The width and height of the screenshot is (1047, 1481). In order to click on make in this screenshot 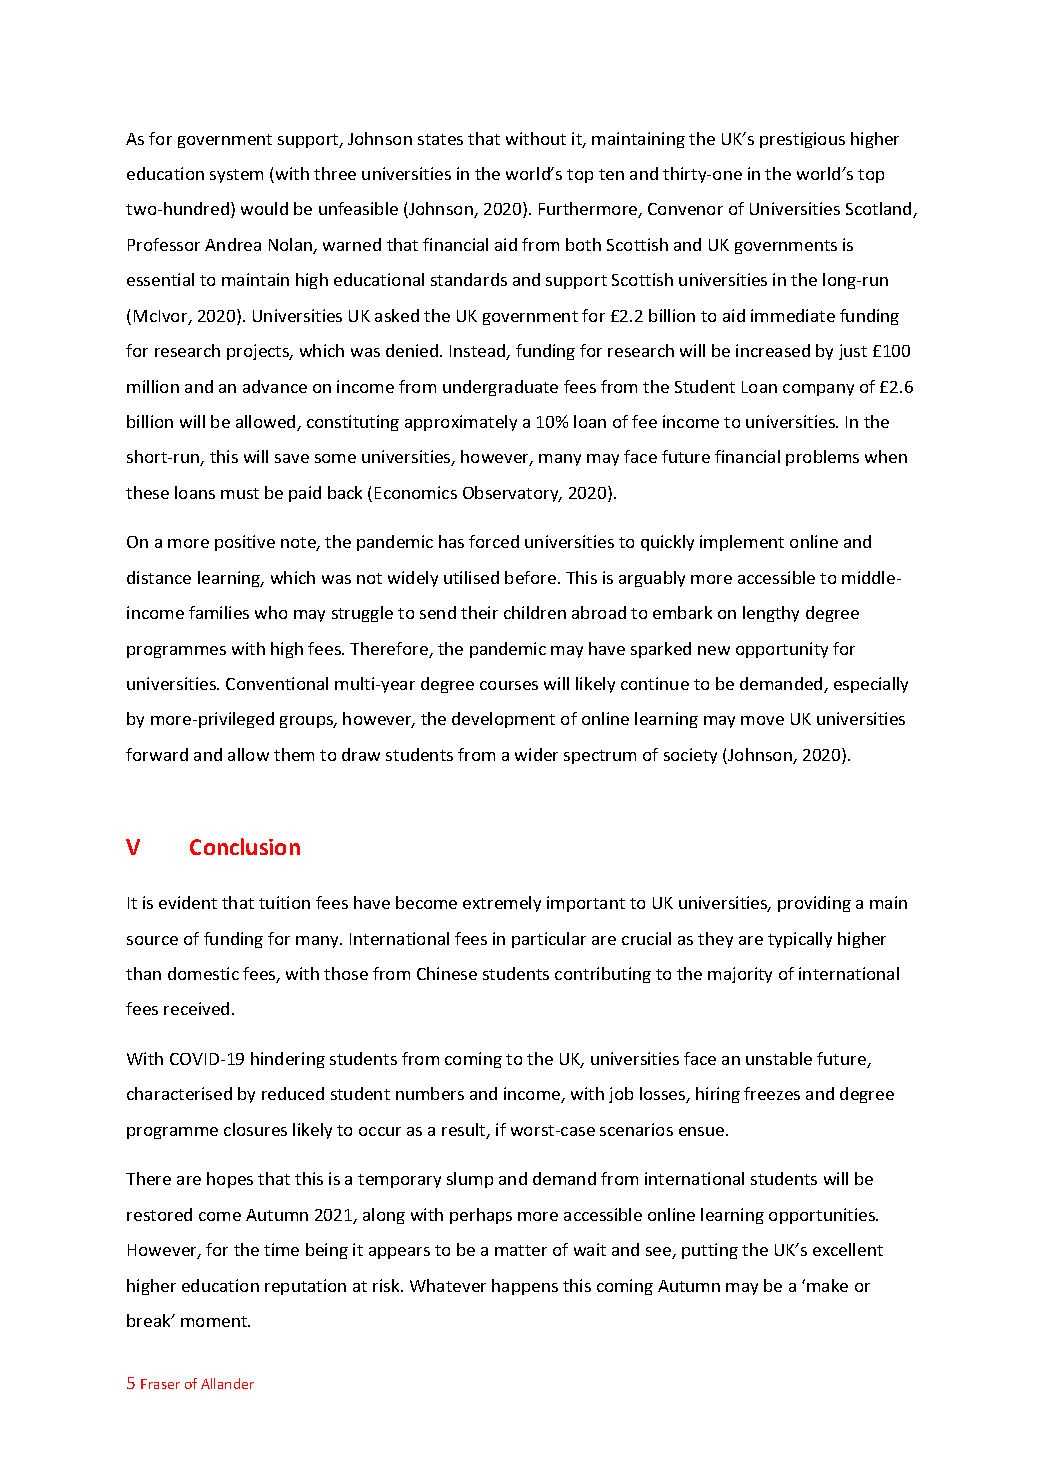, I will do `click(827, 1285)`.
